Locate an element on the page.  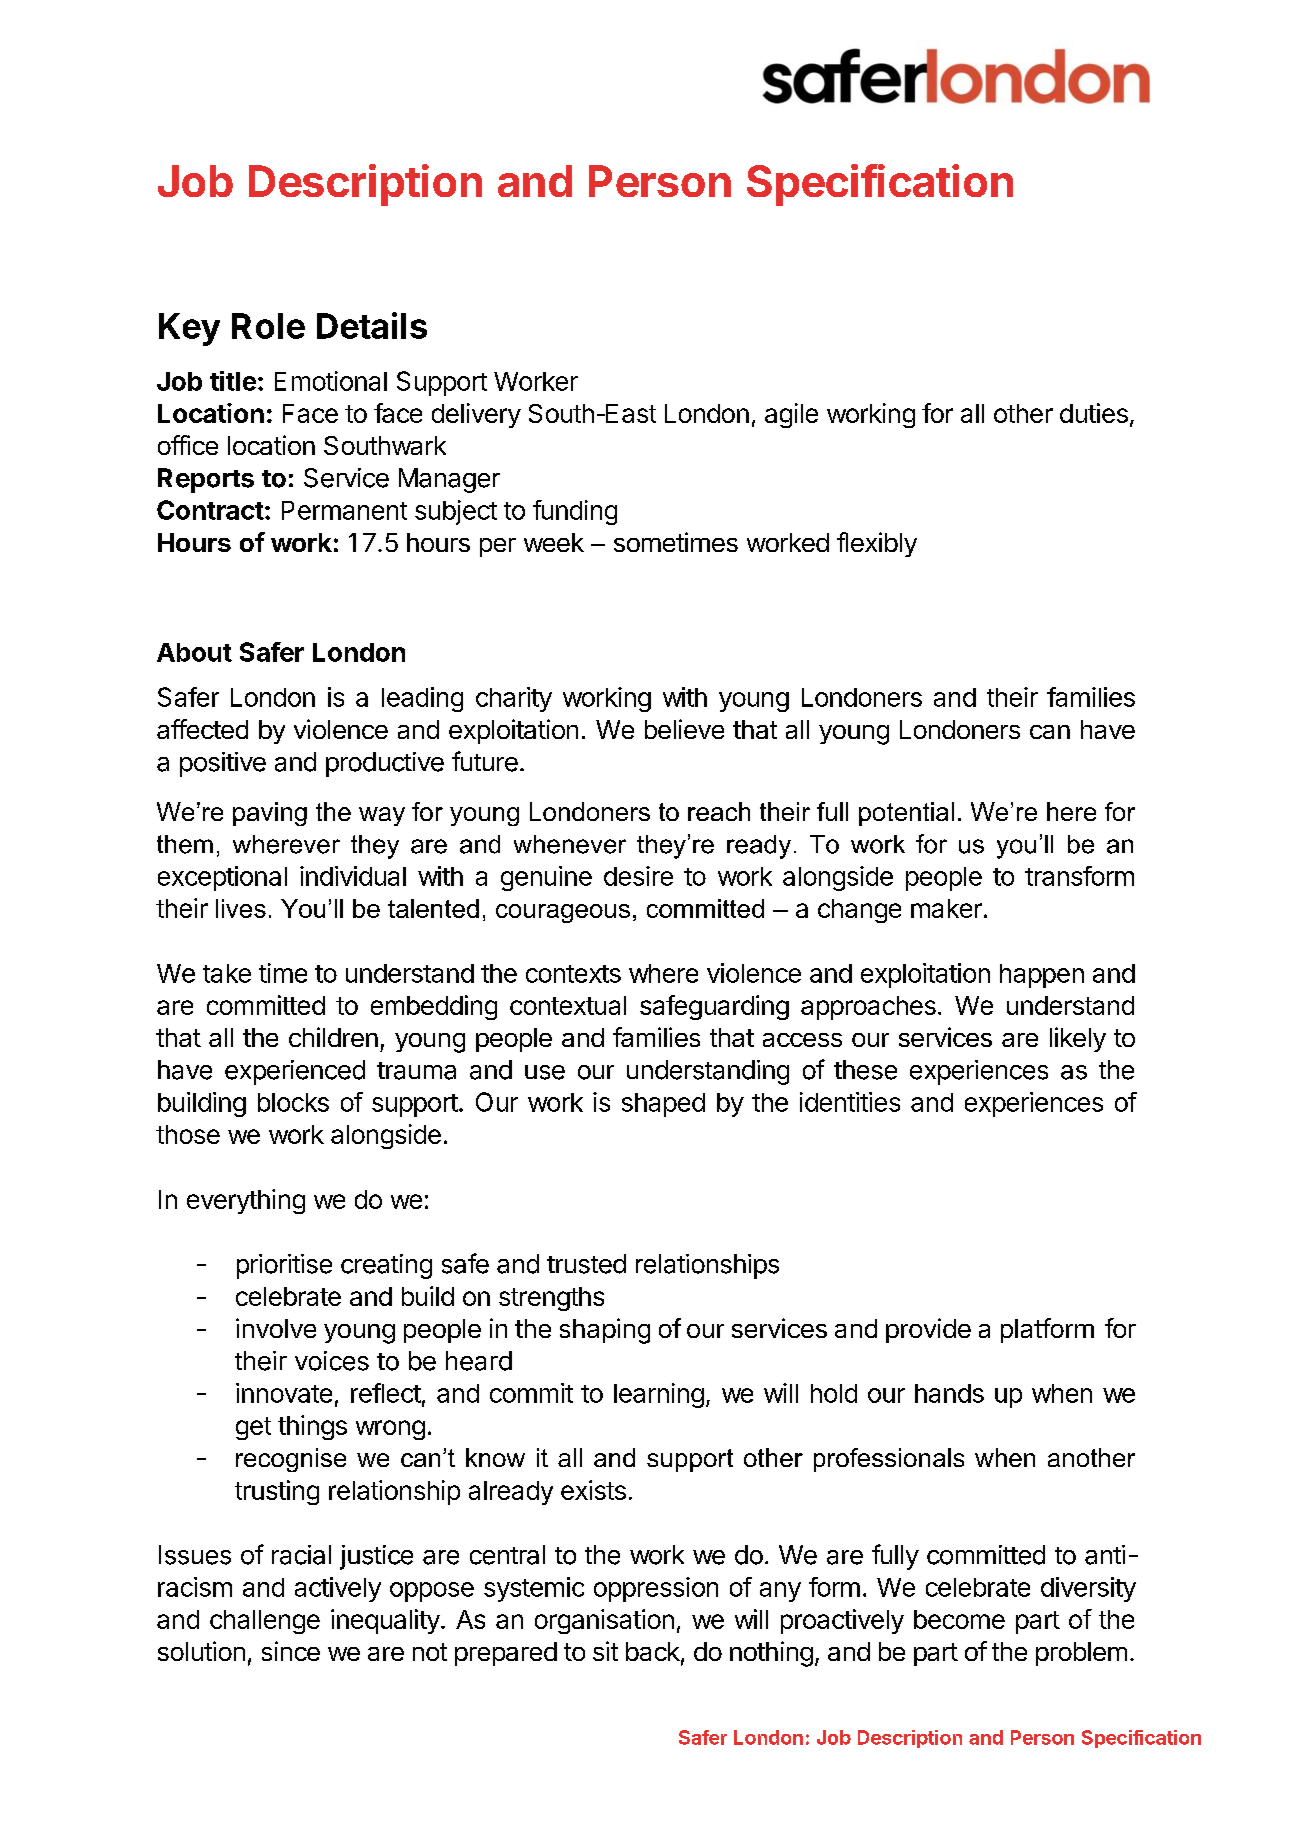
challenge is located at coordinates (265, 1622).
